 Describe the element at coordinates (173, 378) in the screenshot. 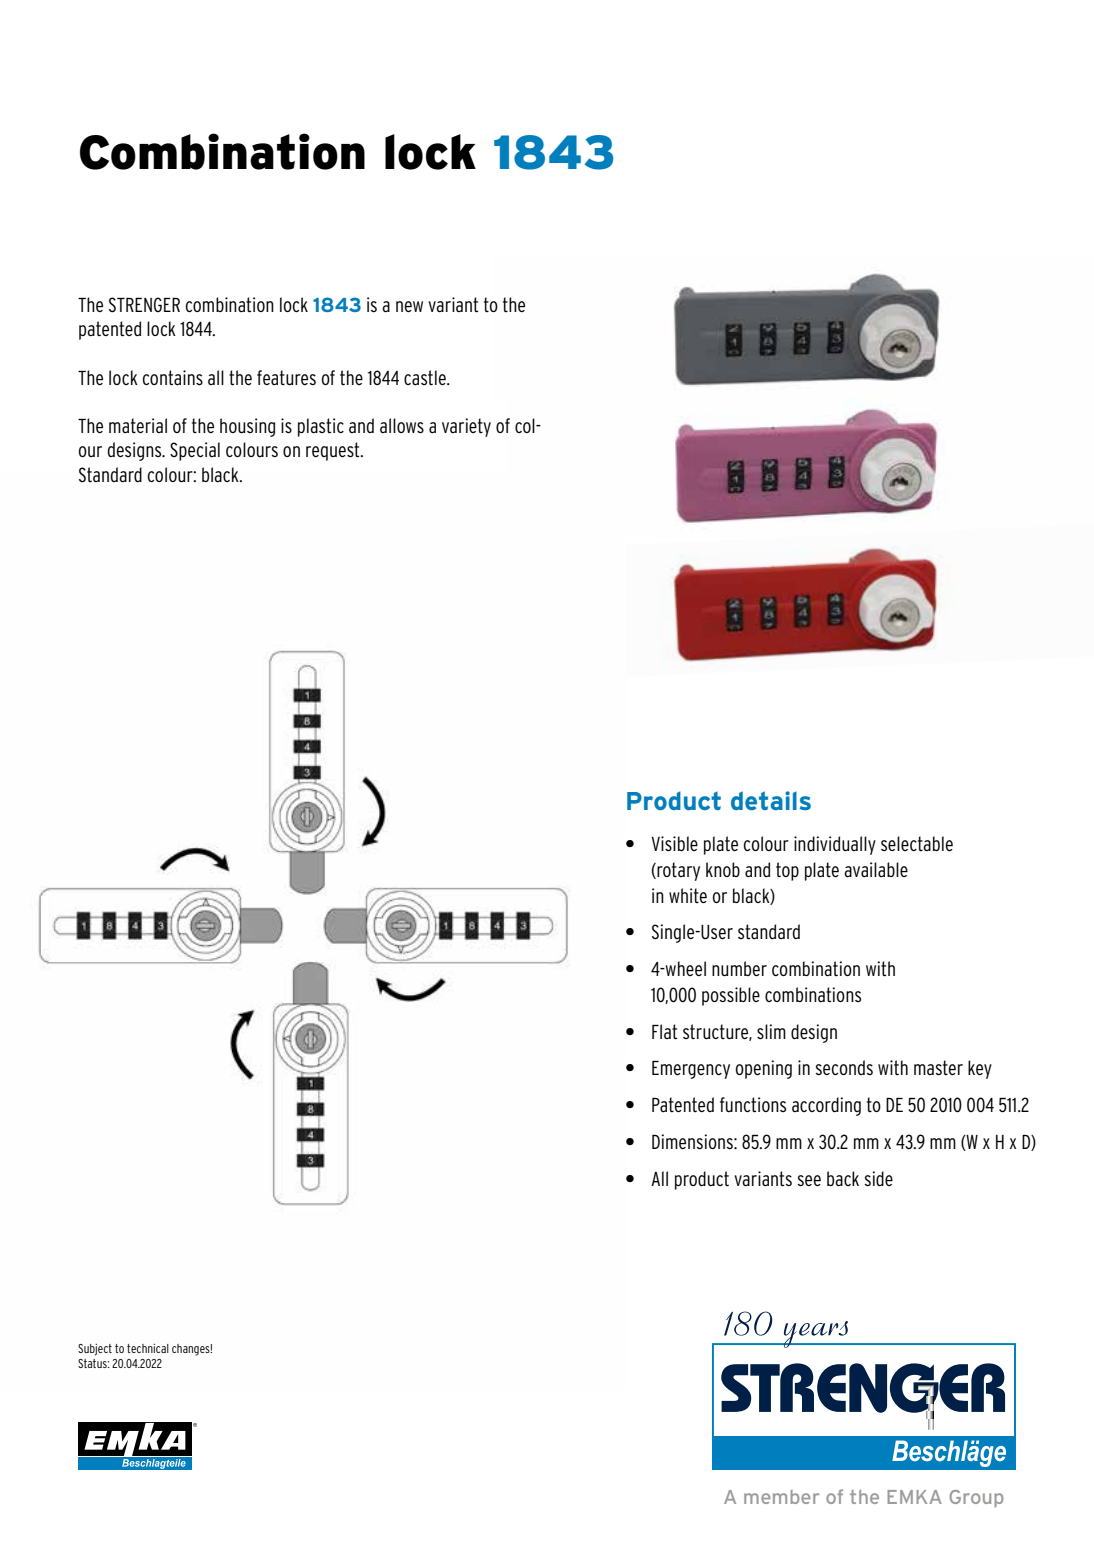

I see `contains` at that location.
